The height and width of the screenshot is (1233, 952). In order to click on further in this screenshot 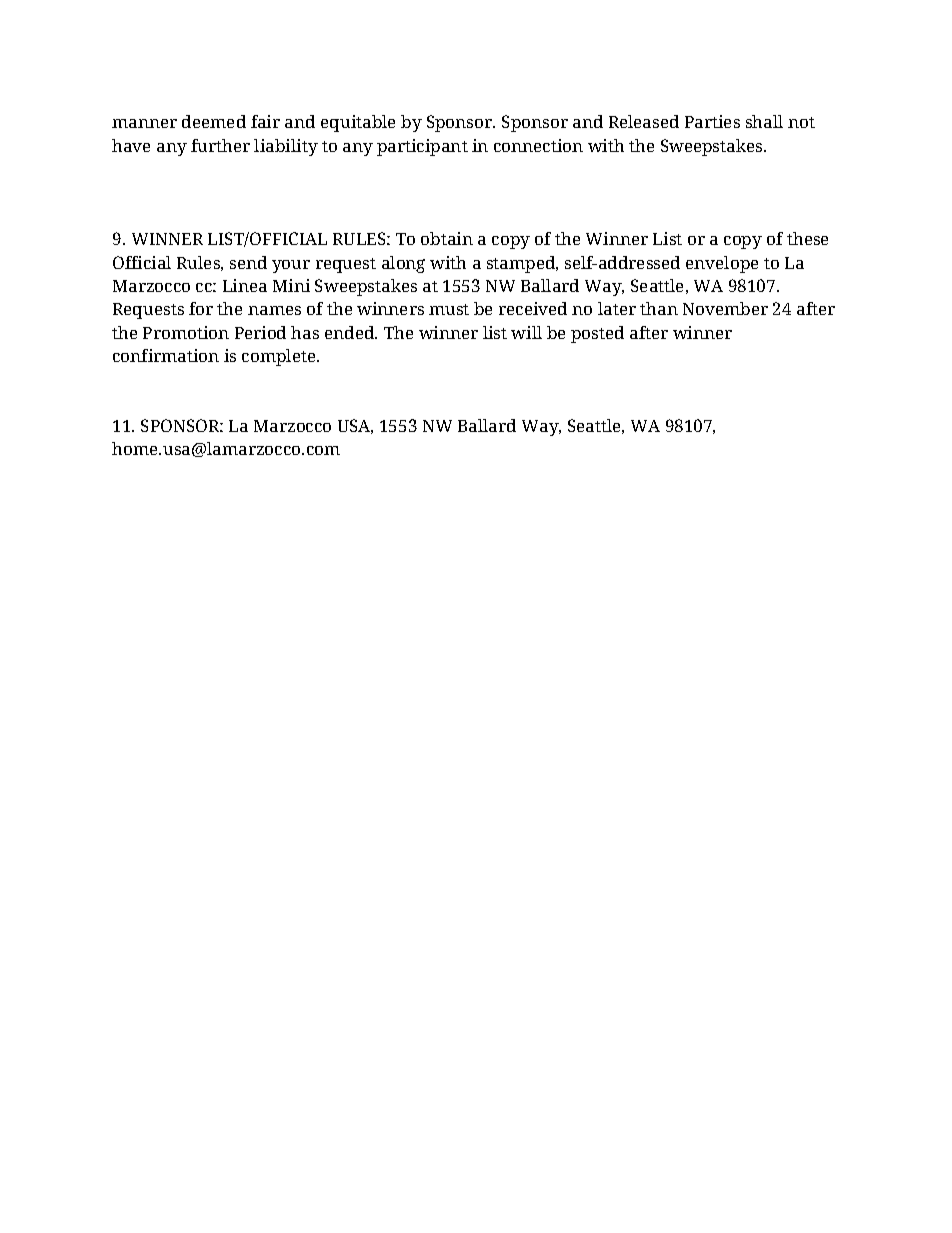, I will do `click(220, 145)`.
